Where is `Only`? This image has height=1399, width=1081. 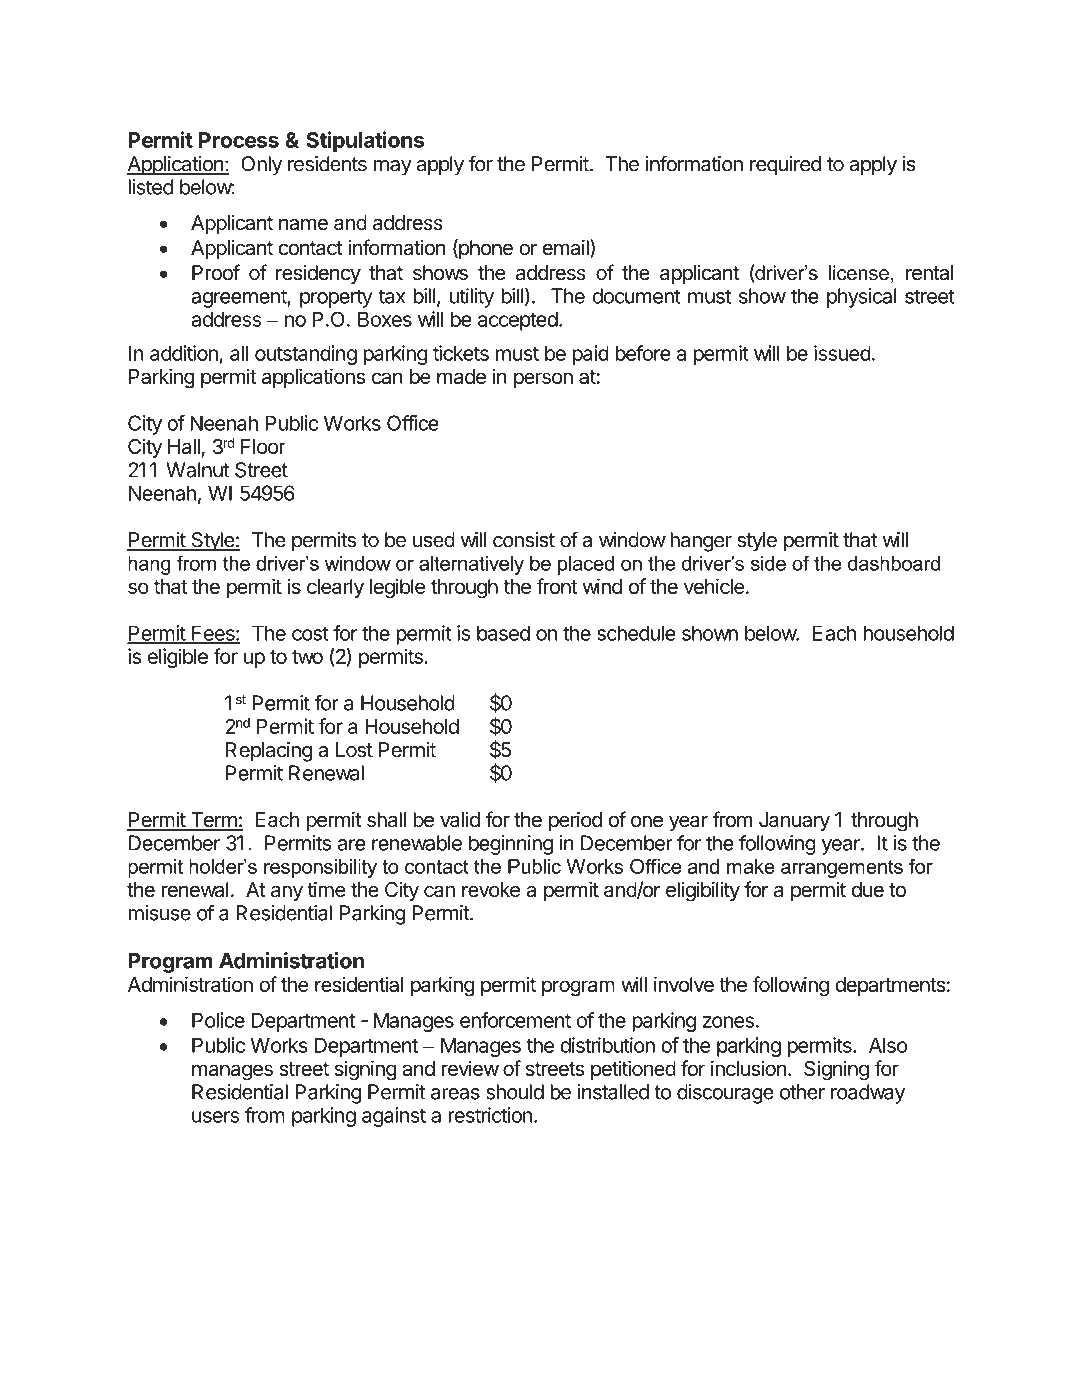 Only is located at coordinates (261, 166).
